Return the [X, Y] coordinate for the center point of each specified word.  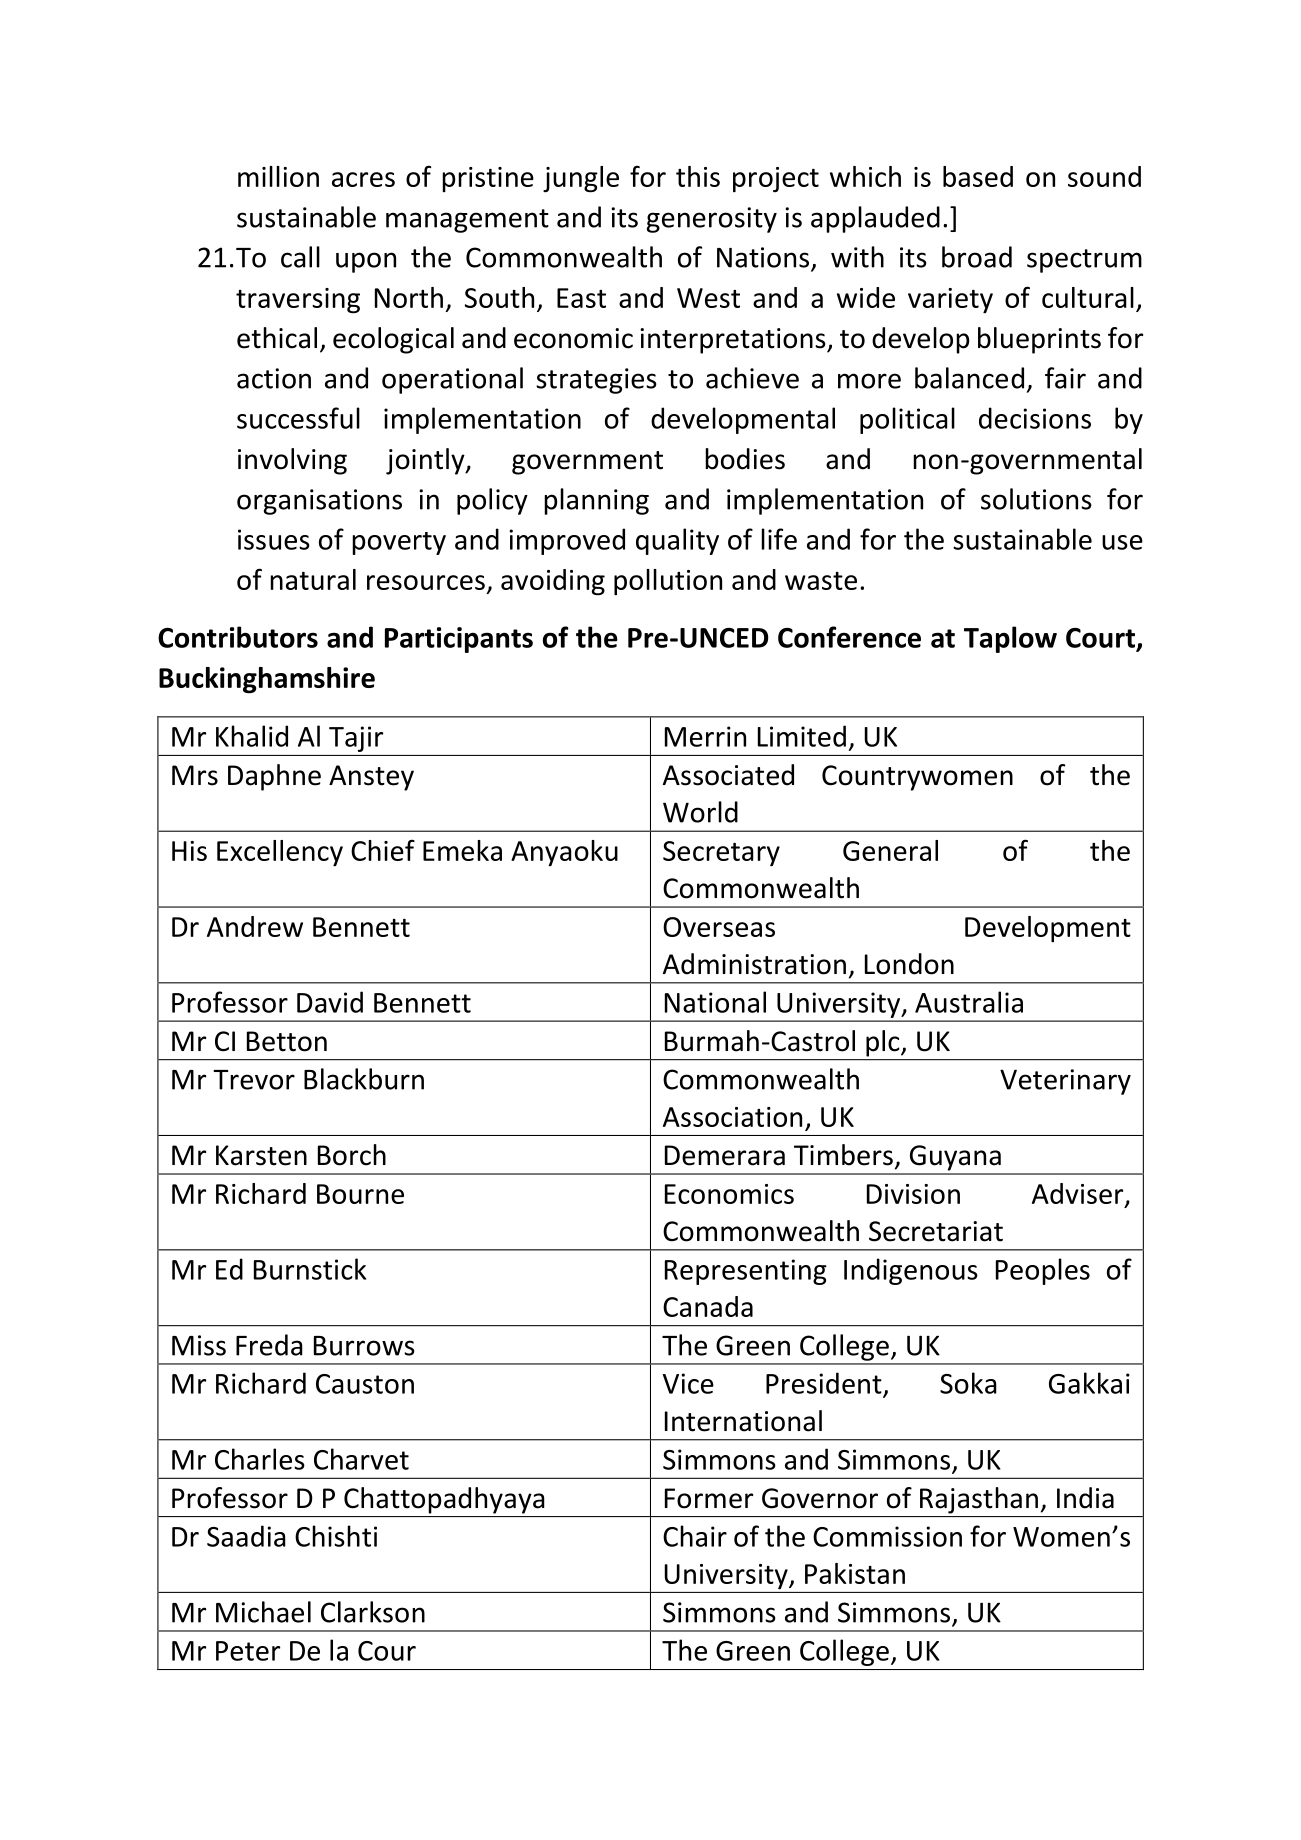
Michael [263, 1612]
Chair [695, 1536]
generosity [712, 220]
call [300, 257]
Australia [969, 1002]
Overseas [719, 927]
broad [977, 257]
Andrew [255, 926]
